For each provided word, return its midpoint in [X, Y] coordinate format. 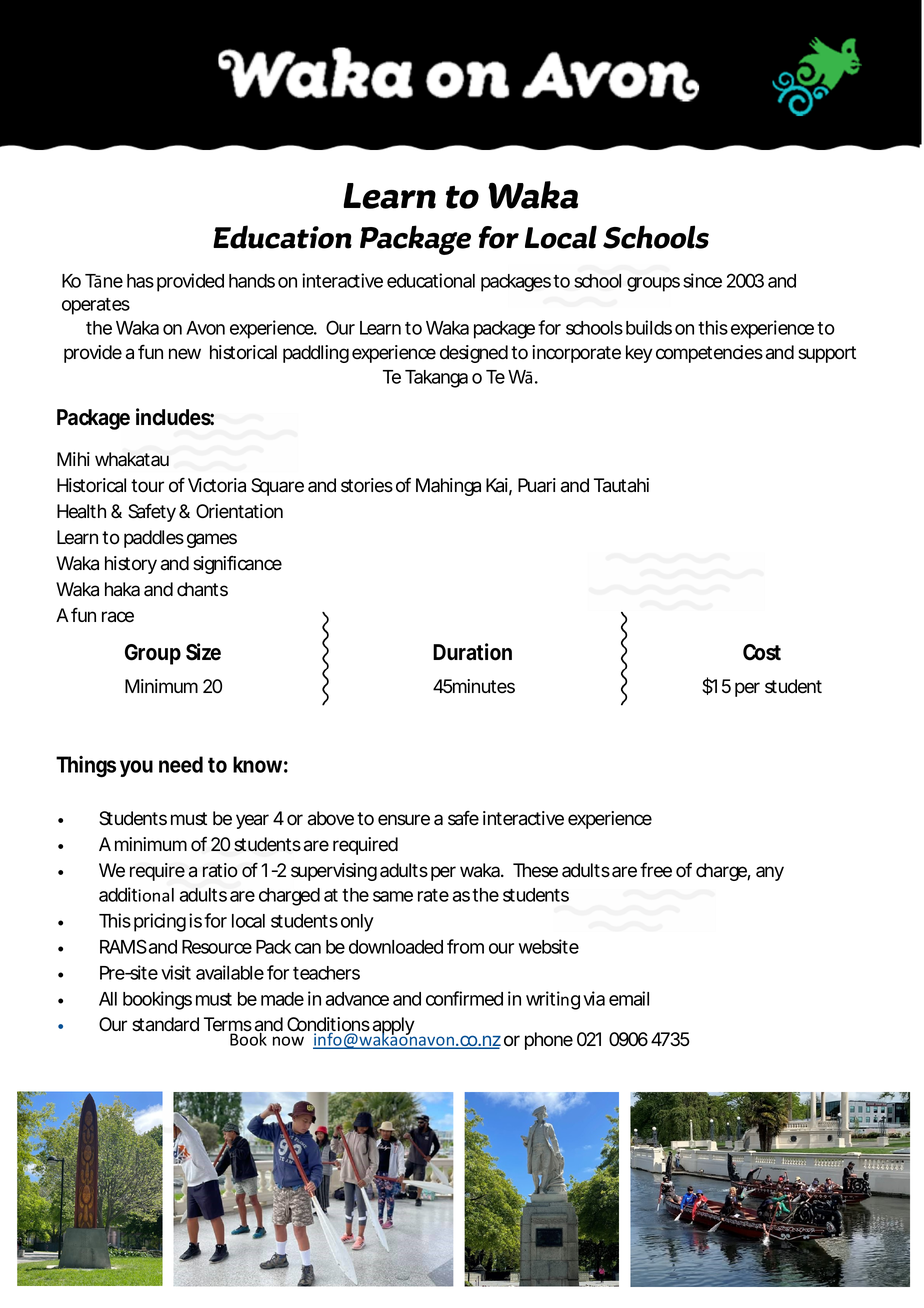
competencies [709, 354]
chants [202, 589]
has [140, 281]
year [252, 821]
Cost [762, 652]
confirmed [464, 998]
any [770, 873]
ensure [404, 820]
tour [147, 486]
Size [203, 652]
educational [431, 280]
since [702, 280]
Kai [499, 486]
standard [165, 1024]
